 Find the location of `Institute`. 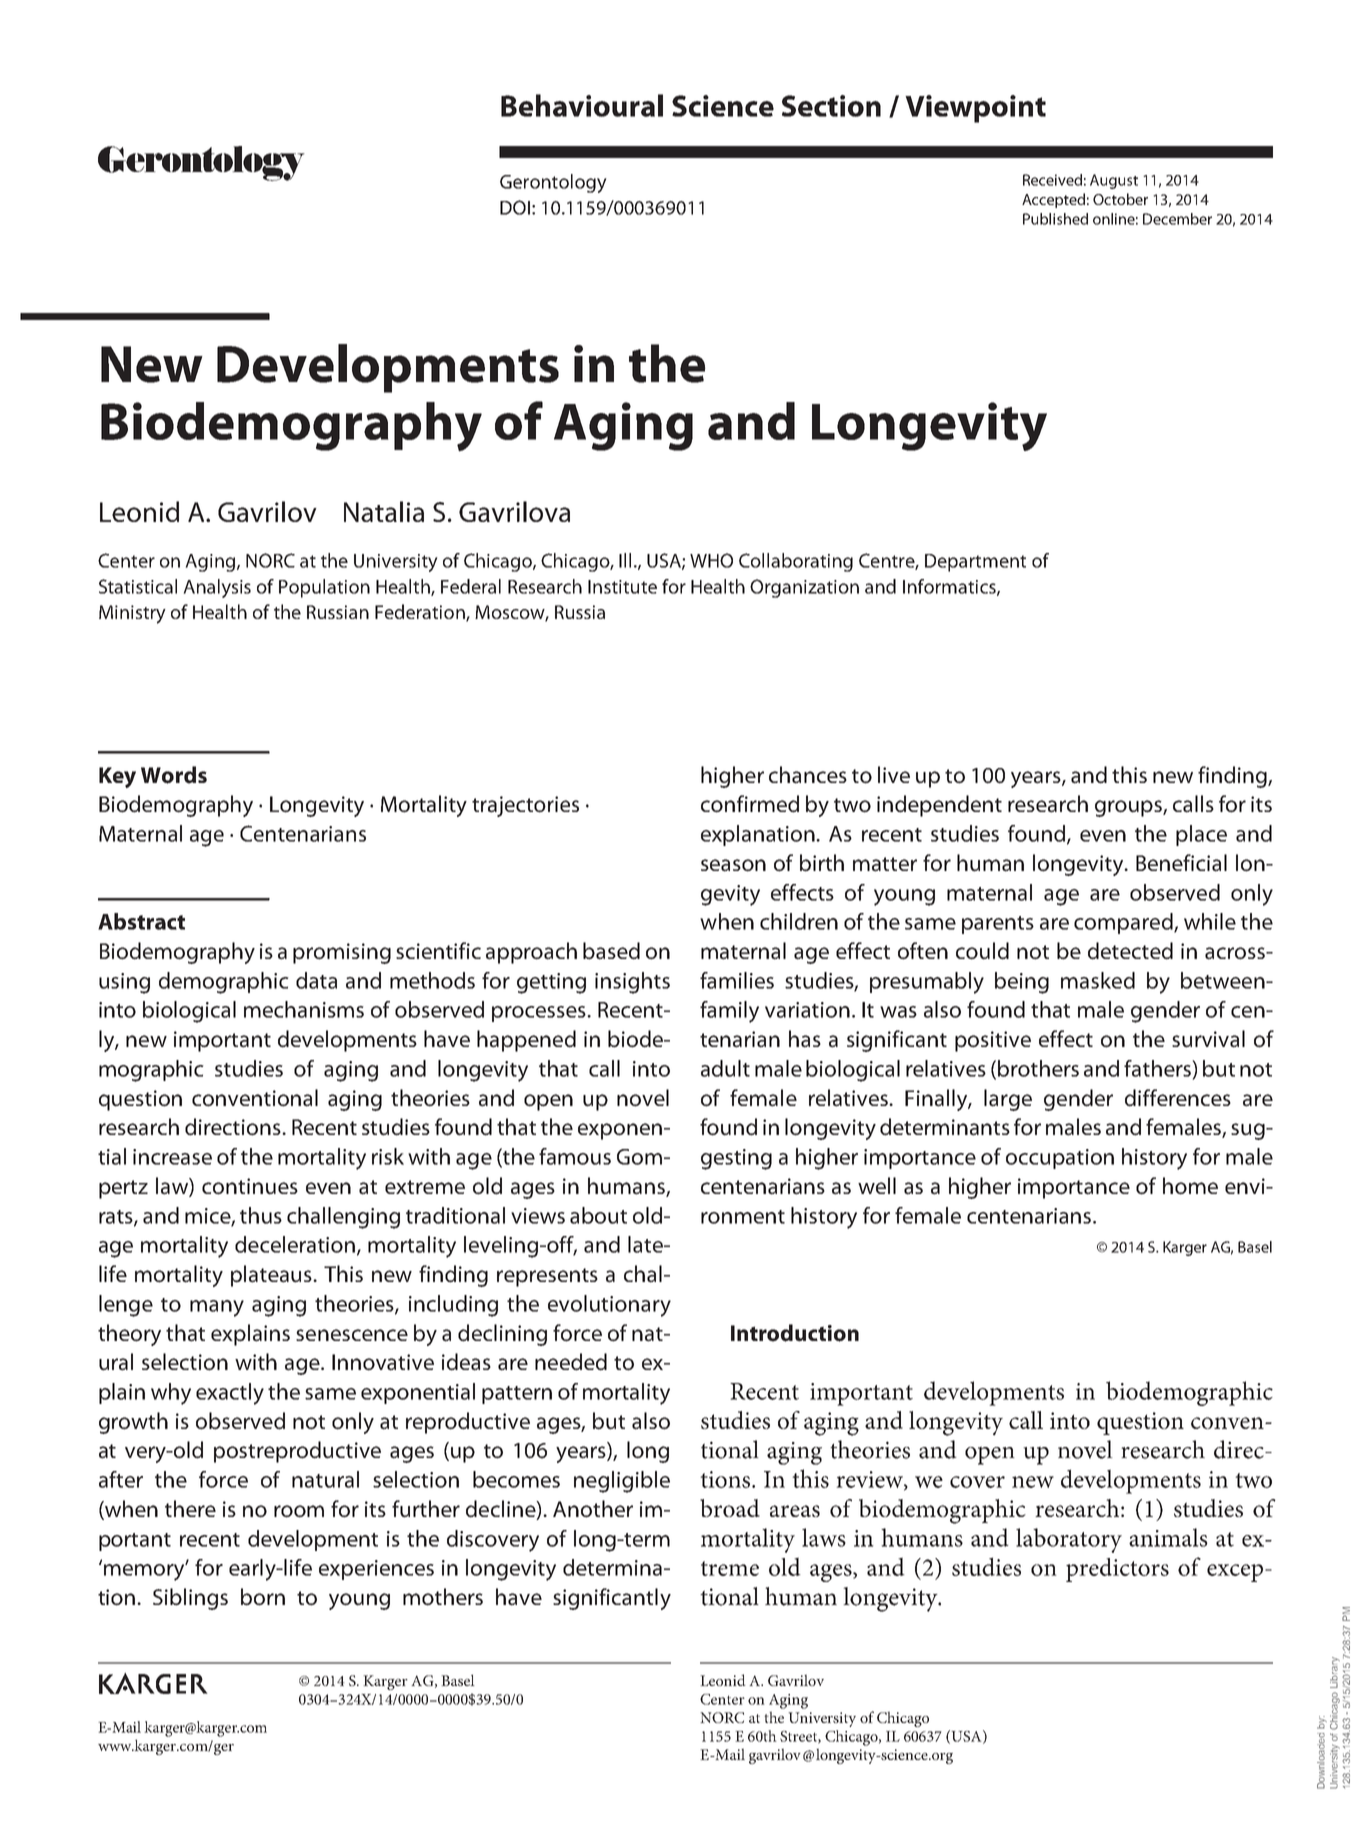

Institute is located at coordinates (622, 587).
